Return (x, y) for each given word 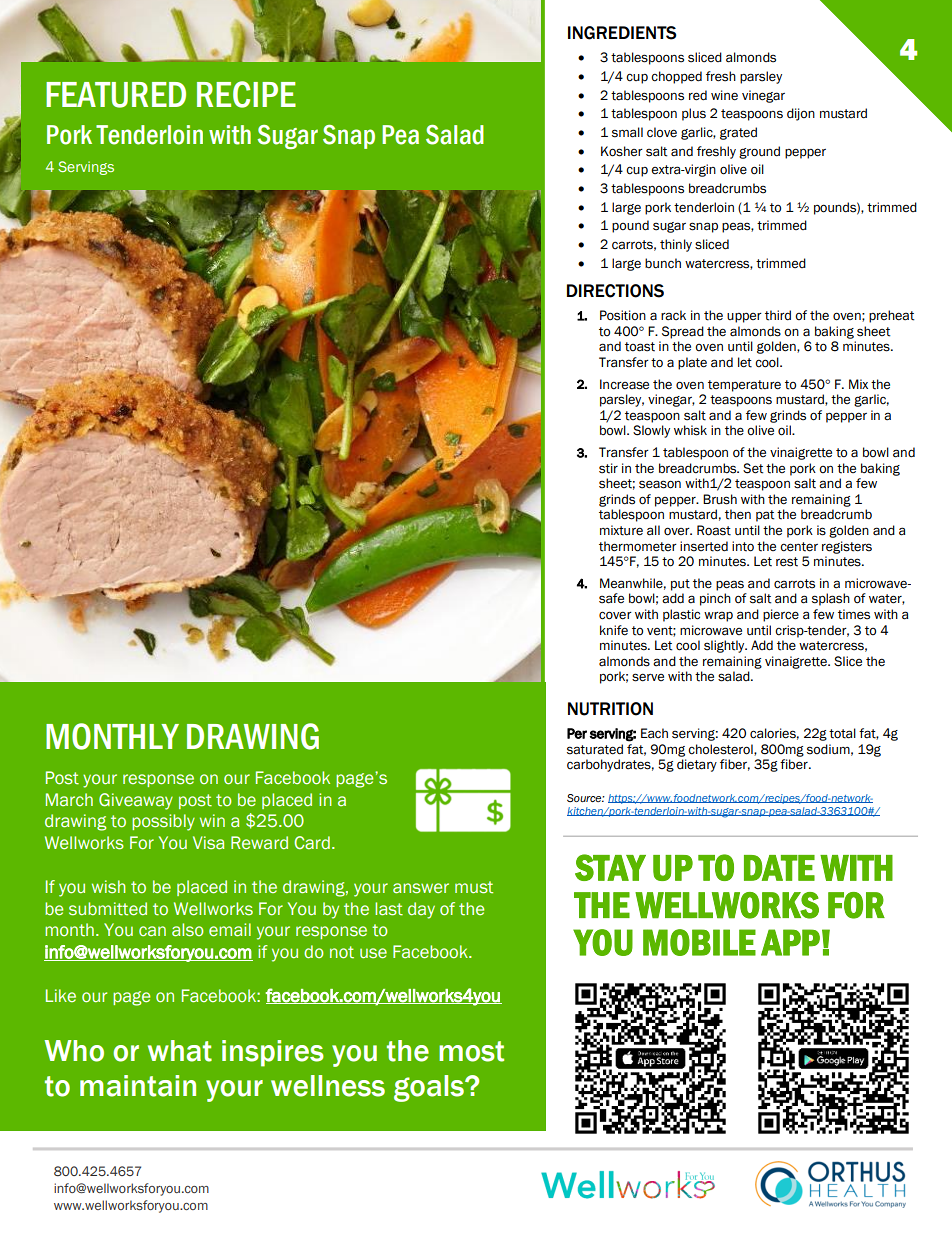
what (180, 1051)
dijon (801, 114)
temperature (744, 386)
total (842, 733)
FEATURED (116, 95)
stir (608, 468)
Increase (624, 384)
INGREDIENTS (622, 33)
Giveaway (136, 801)
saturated (595, 749)
